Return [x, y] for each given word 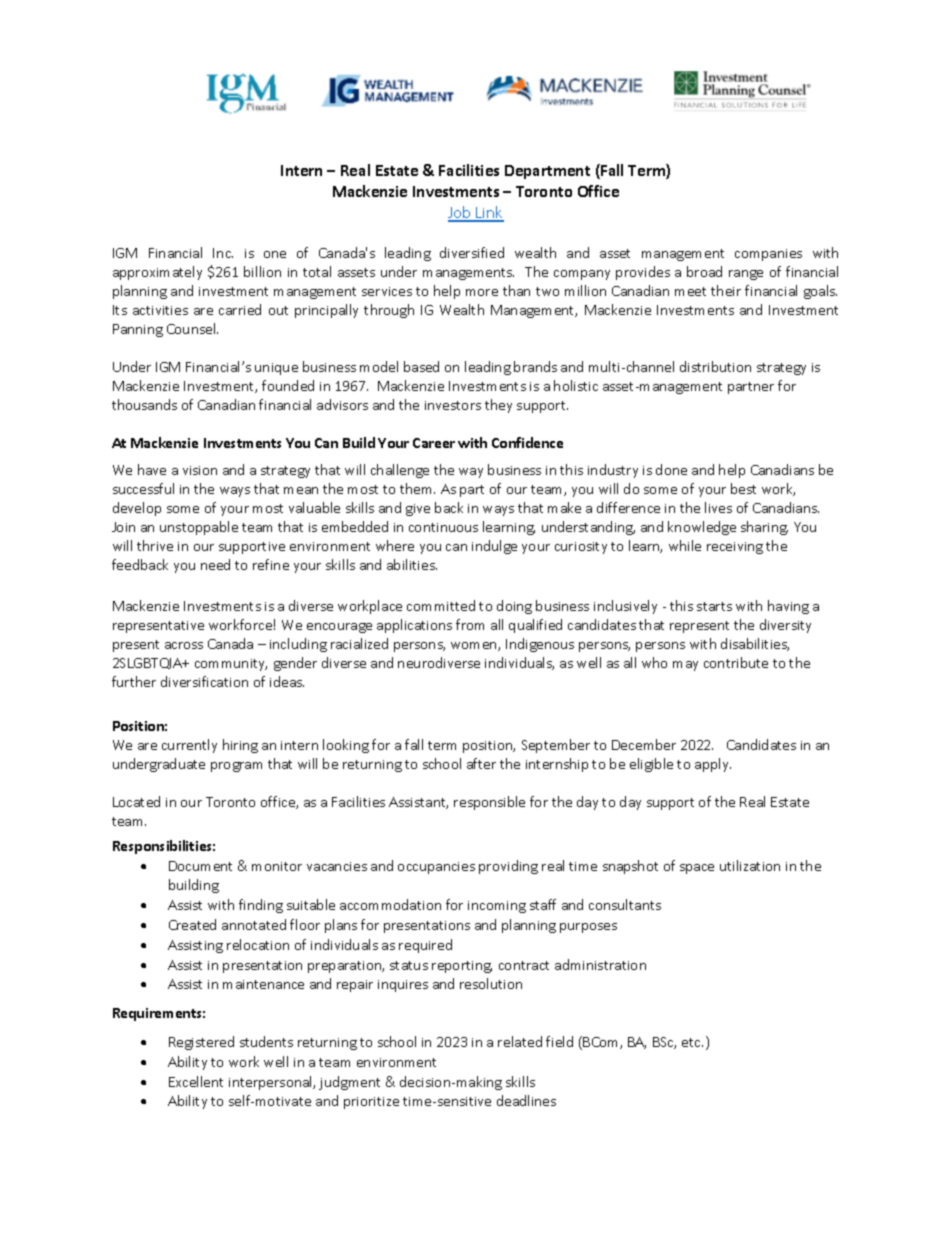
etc [692, 1042]
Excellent [196, 1081]
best [743, 488]
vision [200, 470]
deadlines [526, 1100]
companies [768, 255]
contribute [736, 662]
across [184, 645]
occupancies [436, 868]
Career [434, 443]
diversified [472, 252]
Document [200, 866]
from [470, 624]
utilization [750, 865]
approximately [157, 273]
